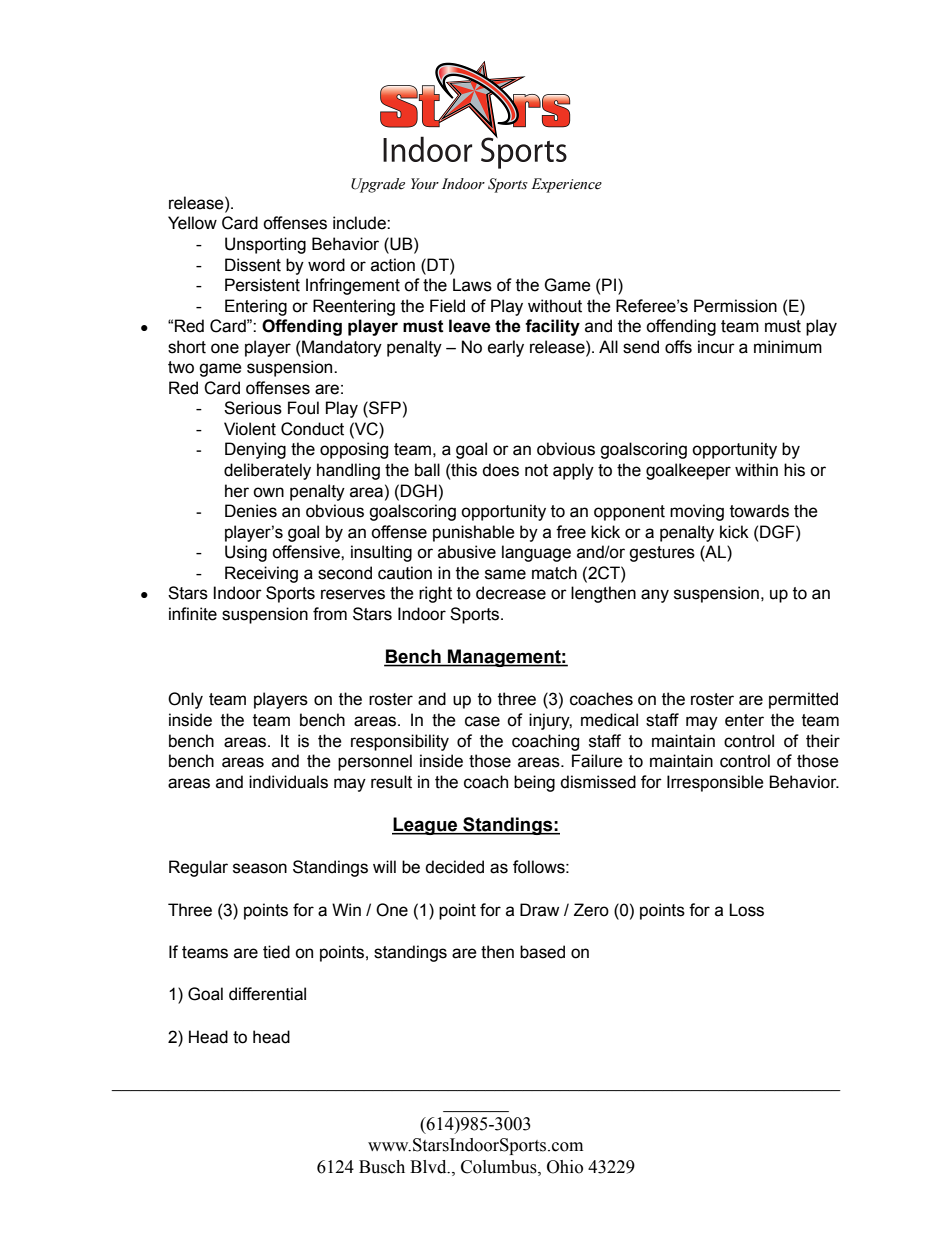 The image size is (952, 1233). I want to click on Permission, so click(735, 306).
